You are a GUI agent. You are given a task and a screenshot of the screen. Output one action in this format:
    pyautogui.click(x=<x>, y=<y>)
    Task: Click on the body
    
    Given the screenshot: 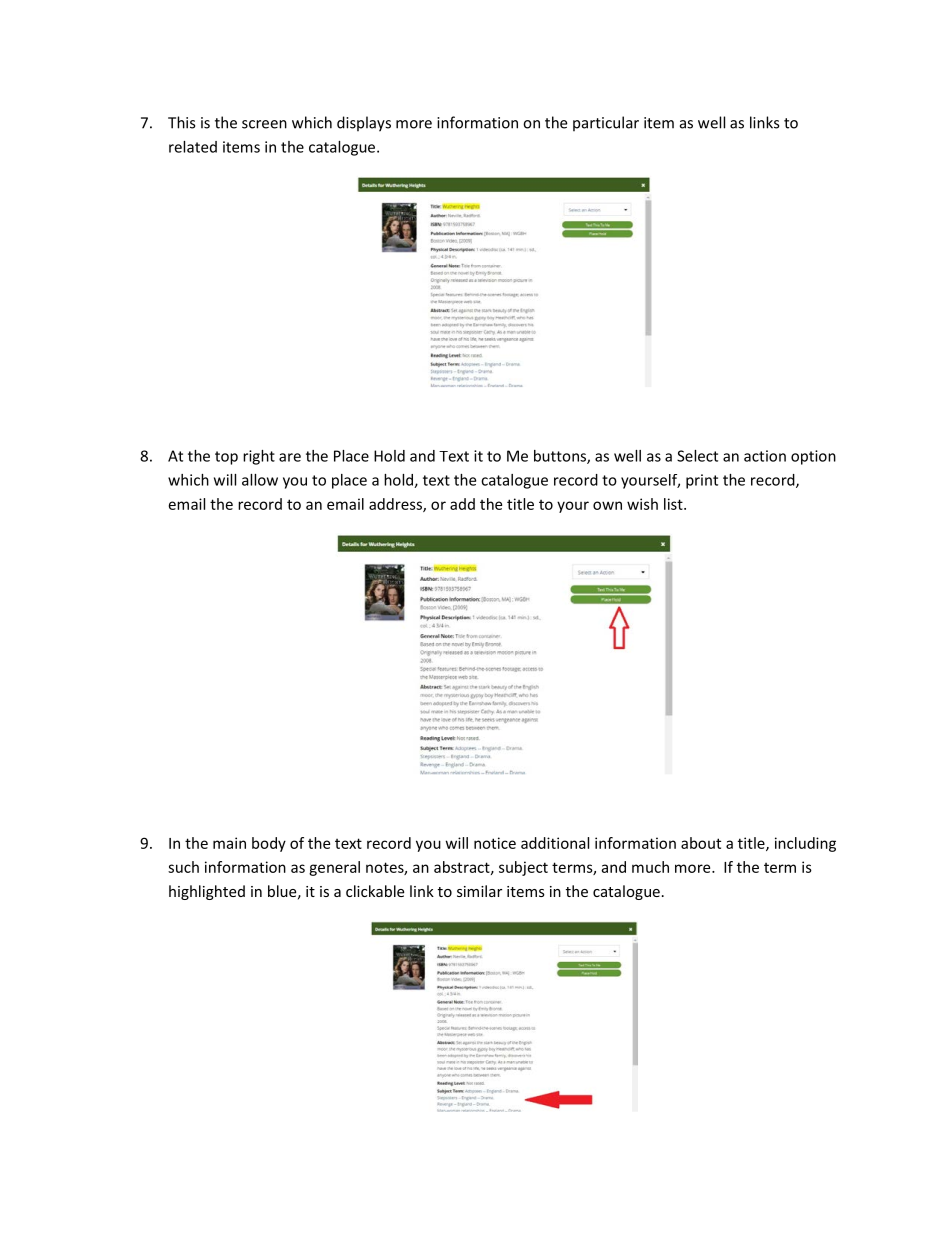 What is the action you would take?
    pyautogui.click(x=269, y=844)
